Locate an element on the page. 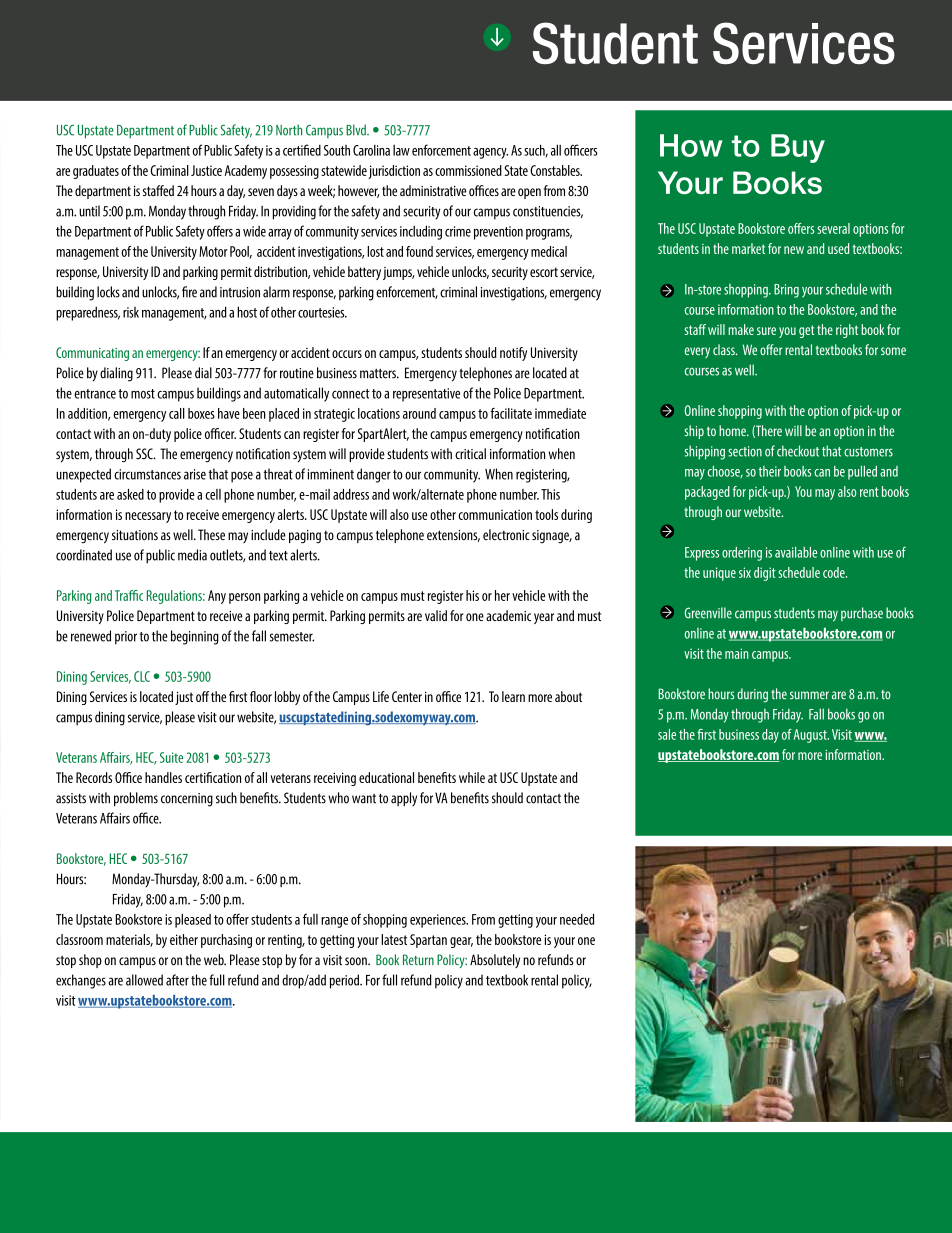 The image size is (952, 1233). CLC is located at coordinates (142, 676).
